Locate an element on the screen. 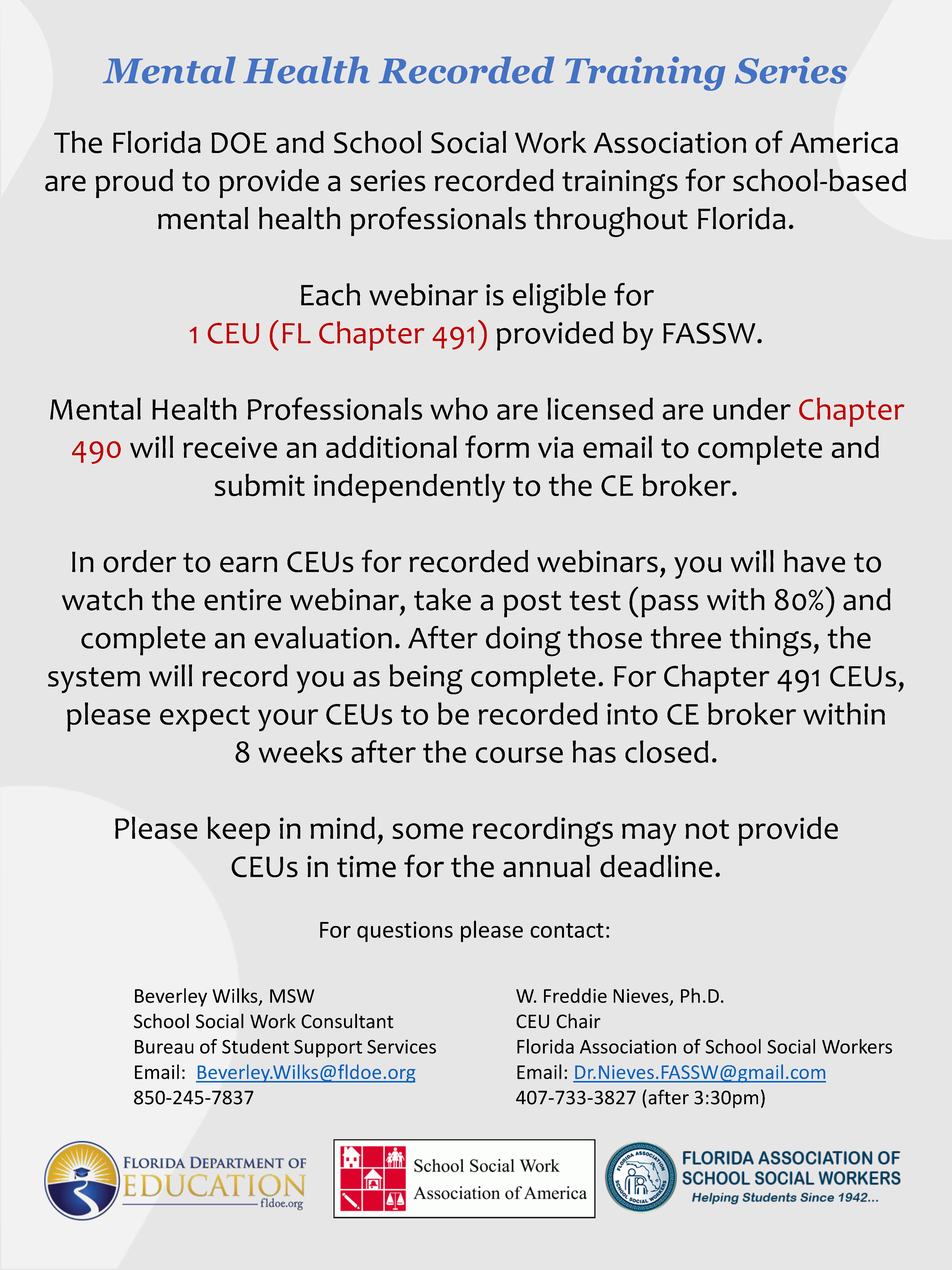 This screenshot has width=952, height=1270. Bureau is located at coordinates (164, 1047).
